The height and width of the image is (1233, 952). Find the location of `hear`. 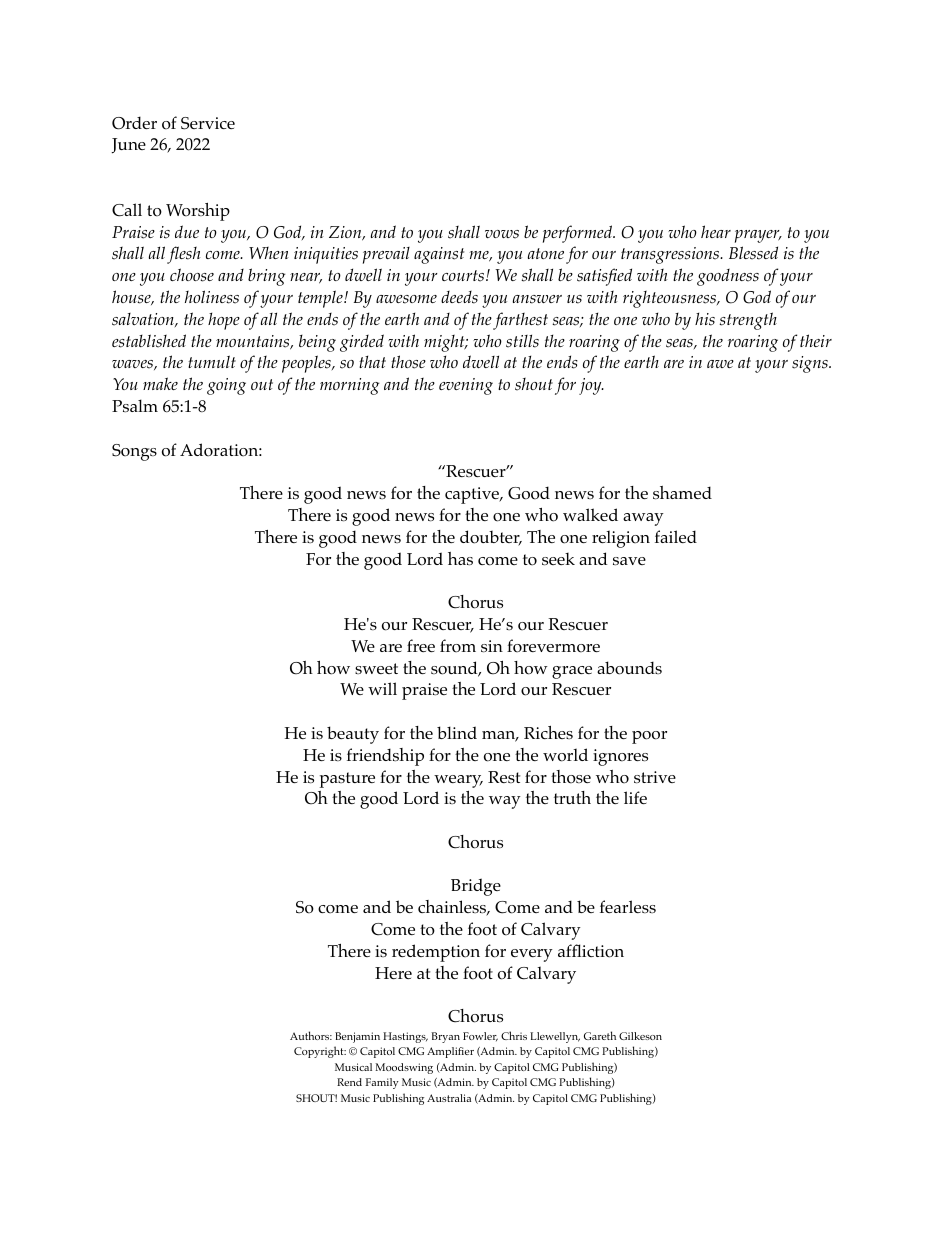

hear is located at coordinates (716, 231).
